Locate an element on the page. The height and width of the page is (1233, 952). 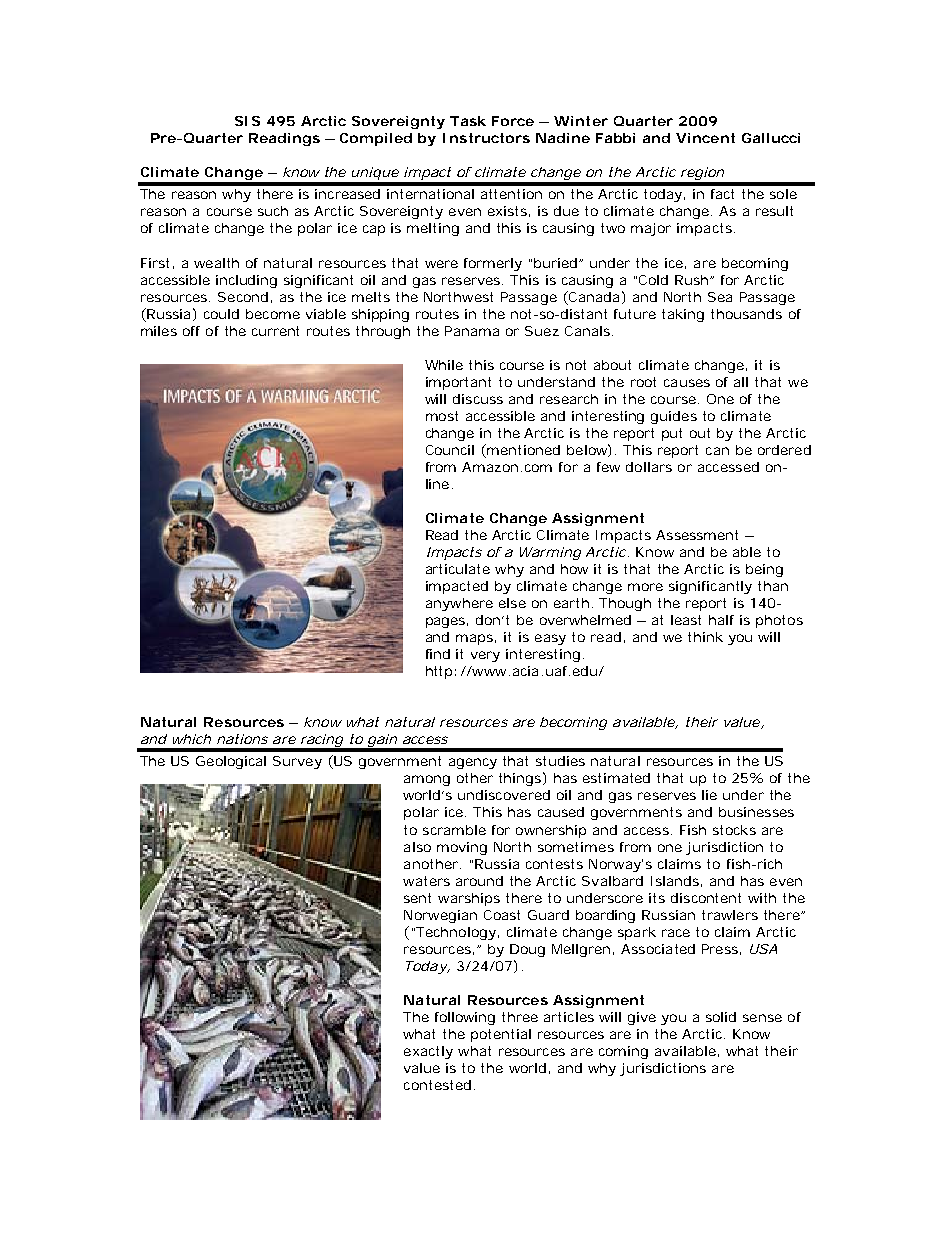
anywhere is located at coordinates (459, 604).
